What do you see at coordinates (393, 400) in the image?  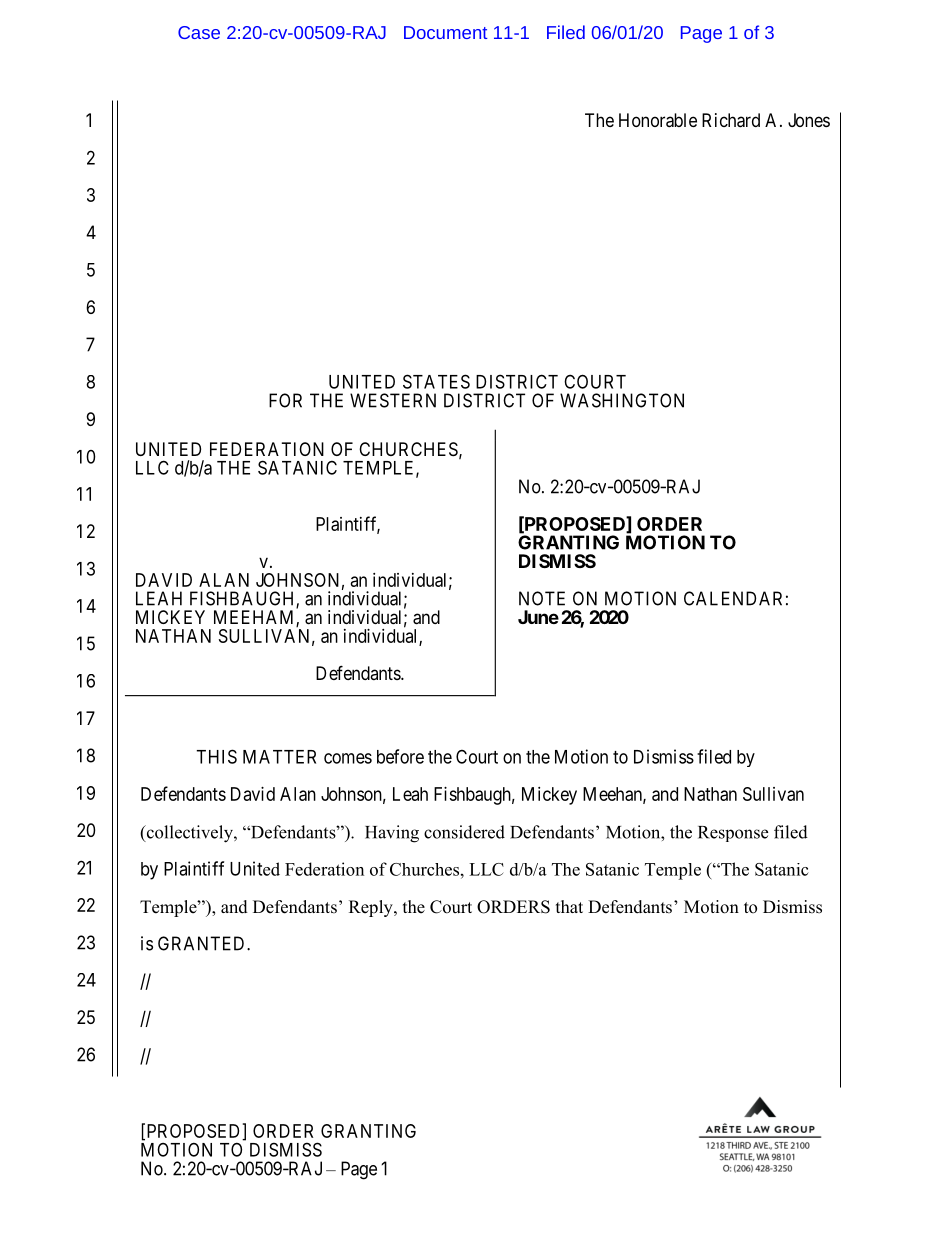 I see `WESTERN` at bounding box center [393, 400].
